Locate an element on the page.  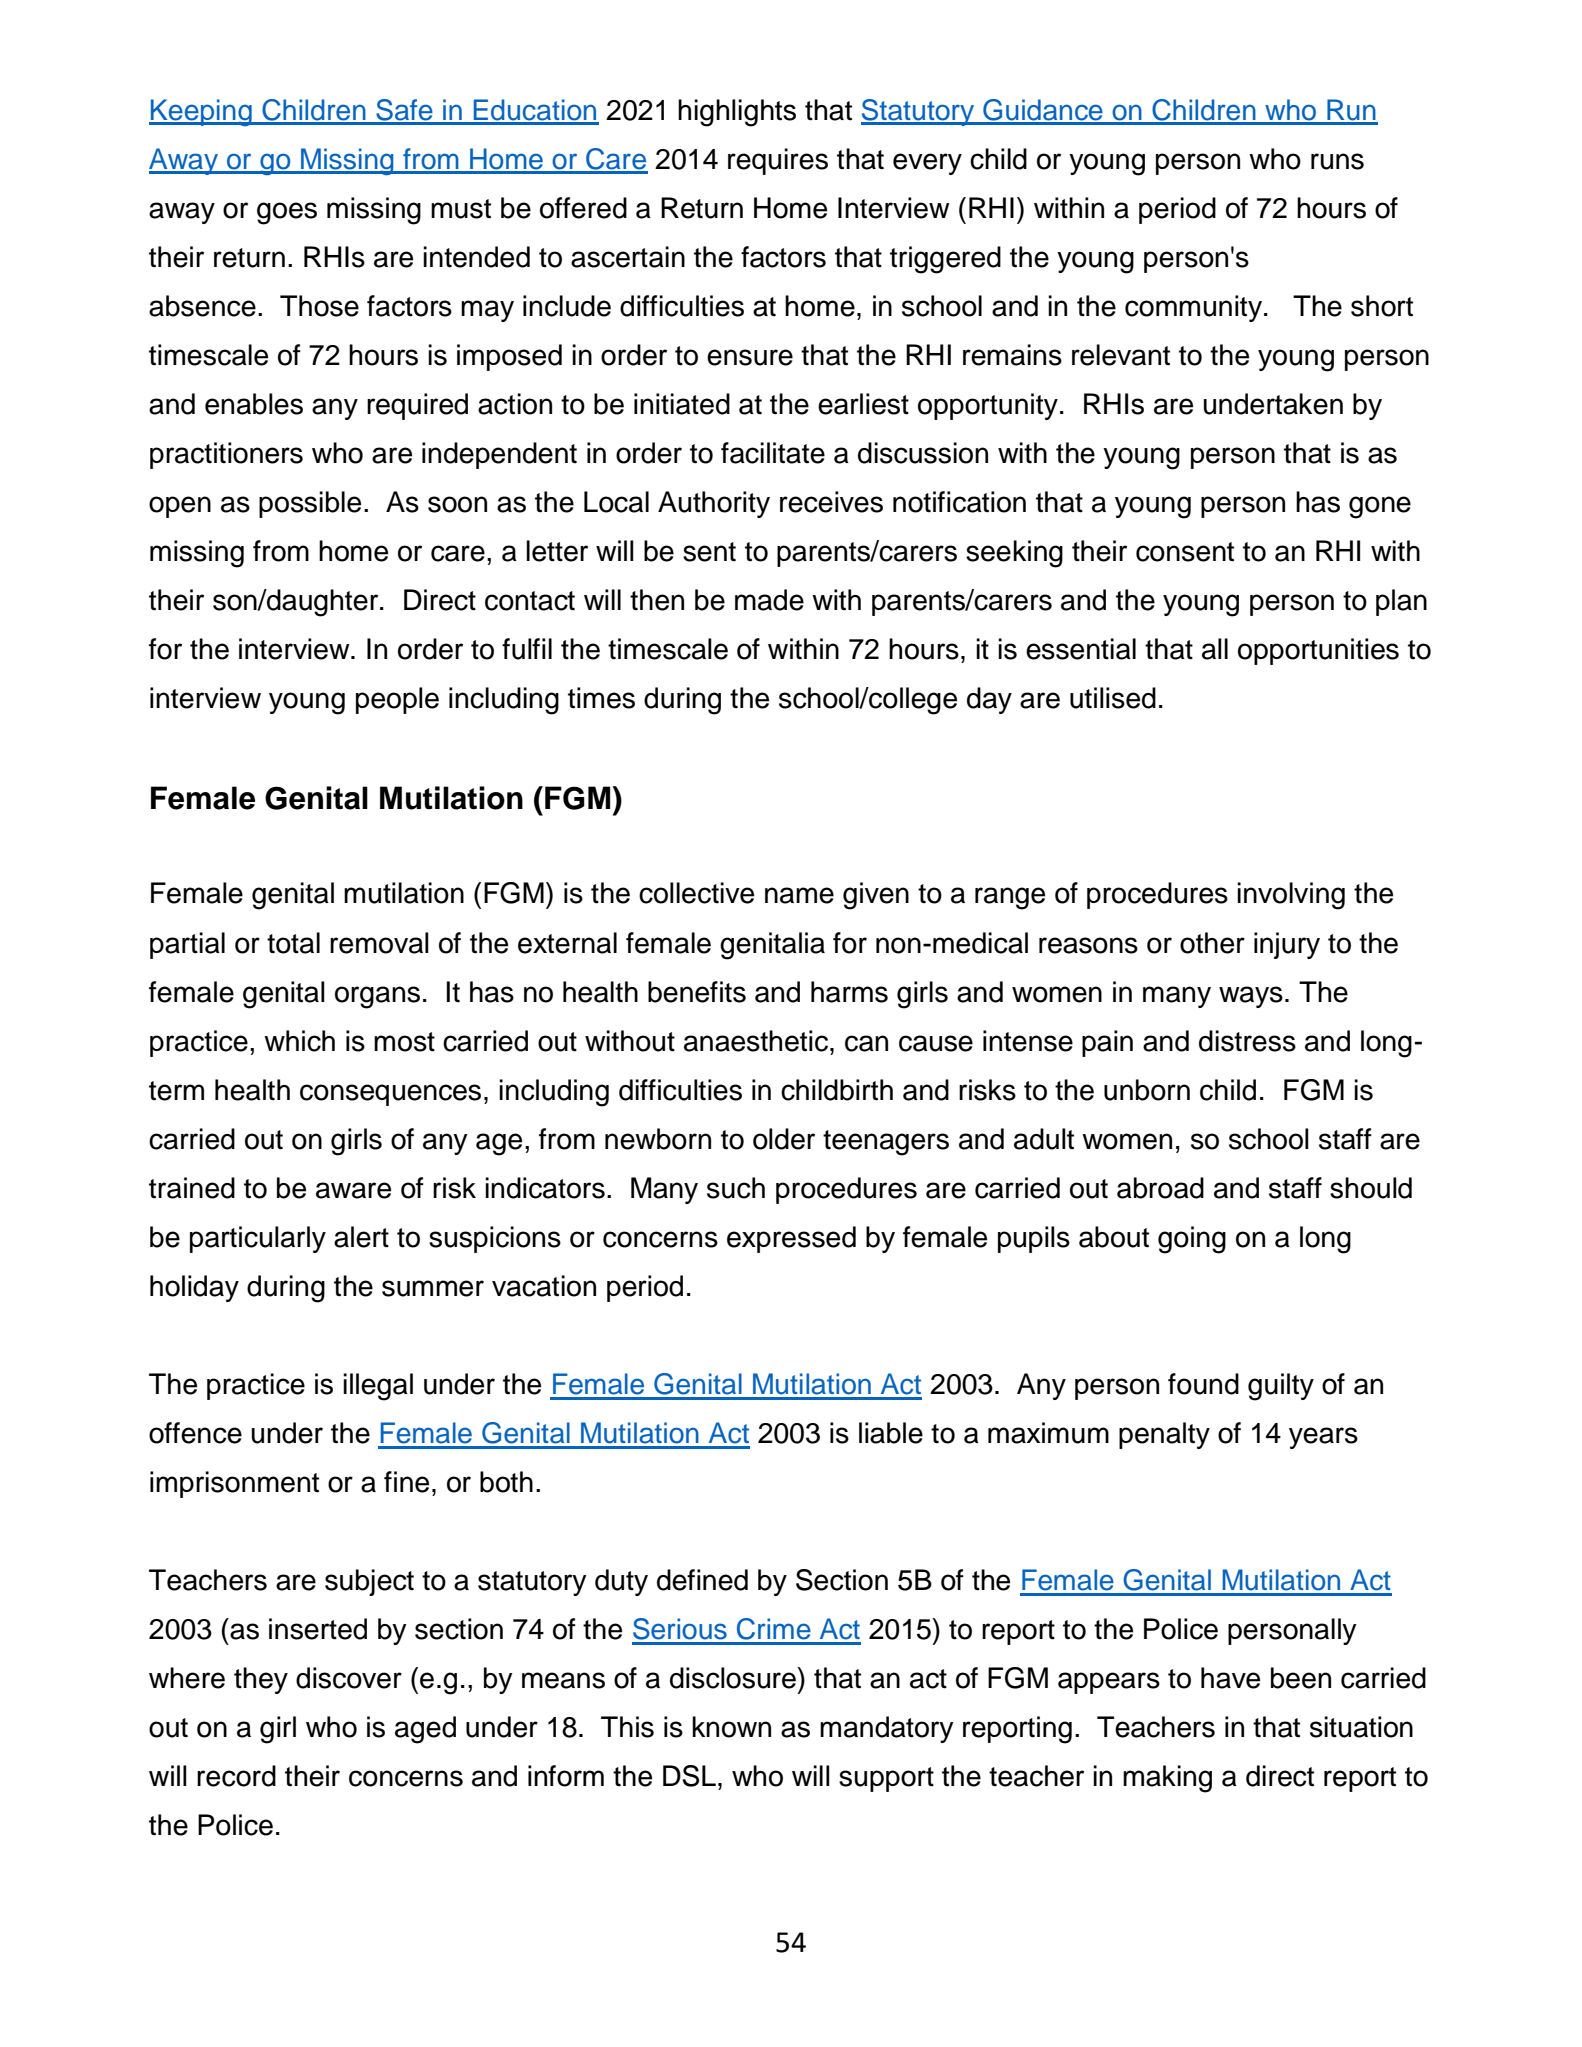
requires is located at coordinates (778, 161).
